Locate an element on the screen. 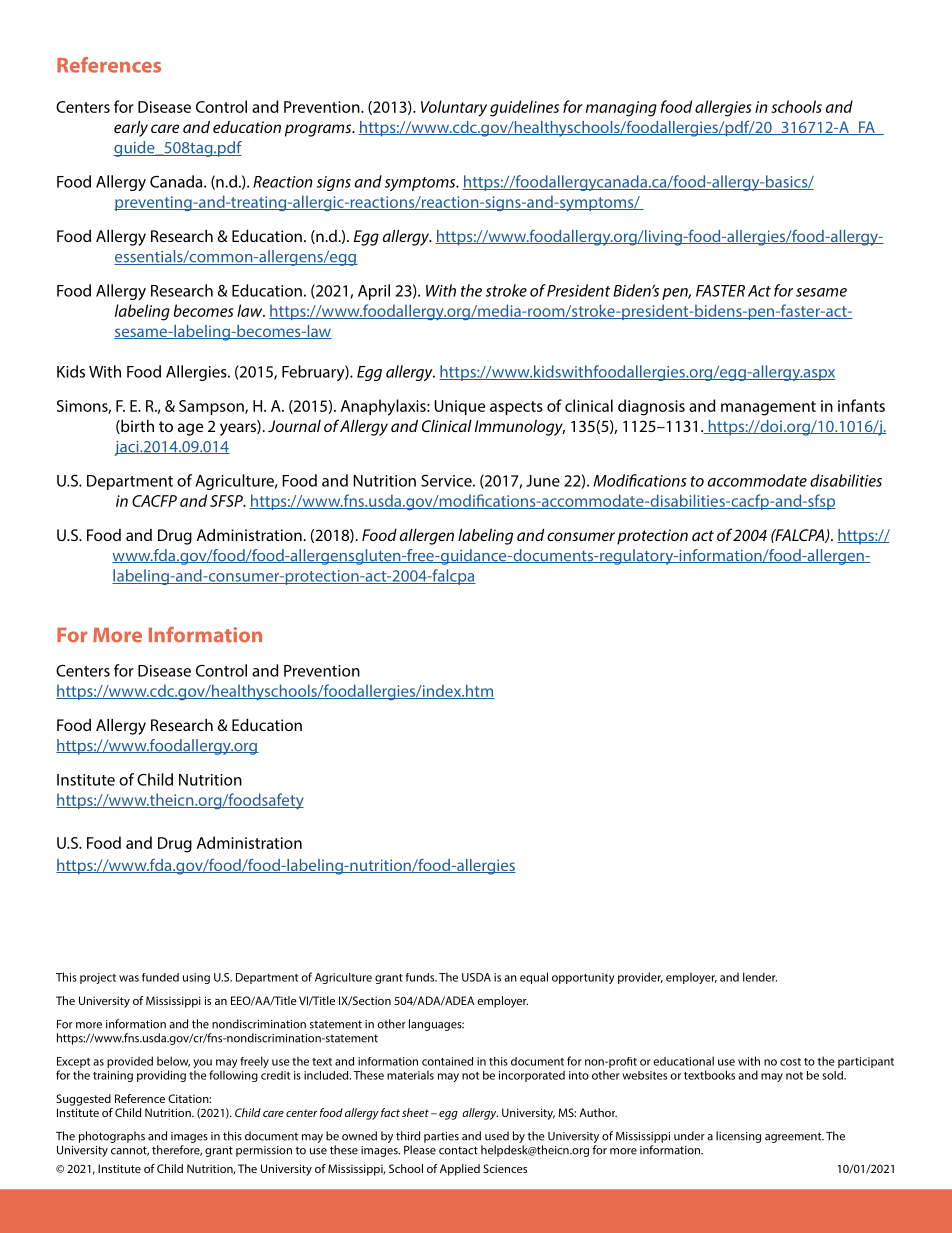 Image resolution: width=952 pixels, height=1233 pixels. June is located at coordinates (543, 481).
